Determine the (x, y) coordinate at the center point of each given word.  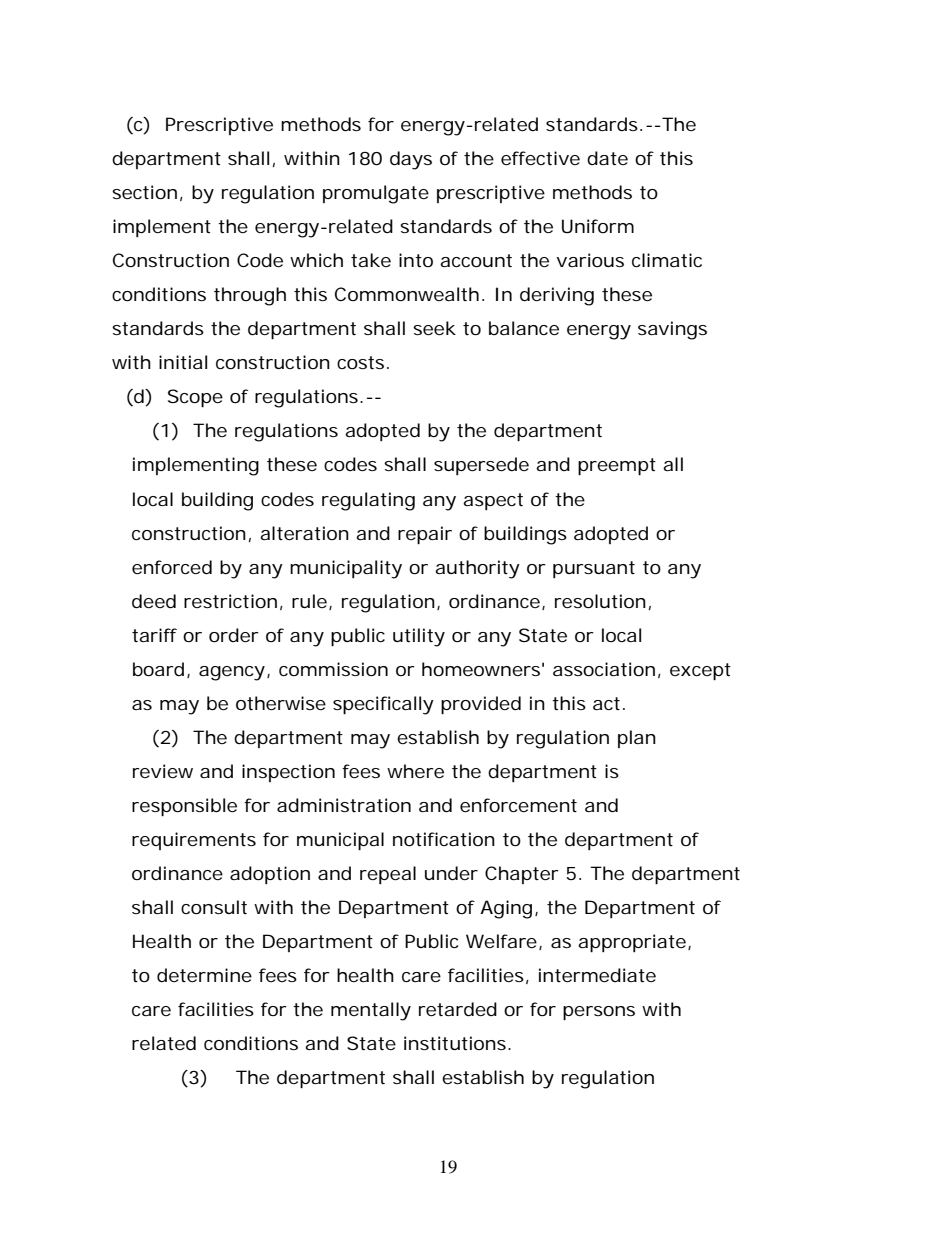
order (234, 635)
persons (599, 1013)
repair (425, 535)
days (411, 160)
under (451, 873)
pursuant (594, 569)
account (476, 260)
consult (214, 907)
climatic (667, 260)
